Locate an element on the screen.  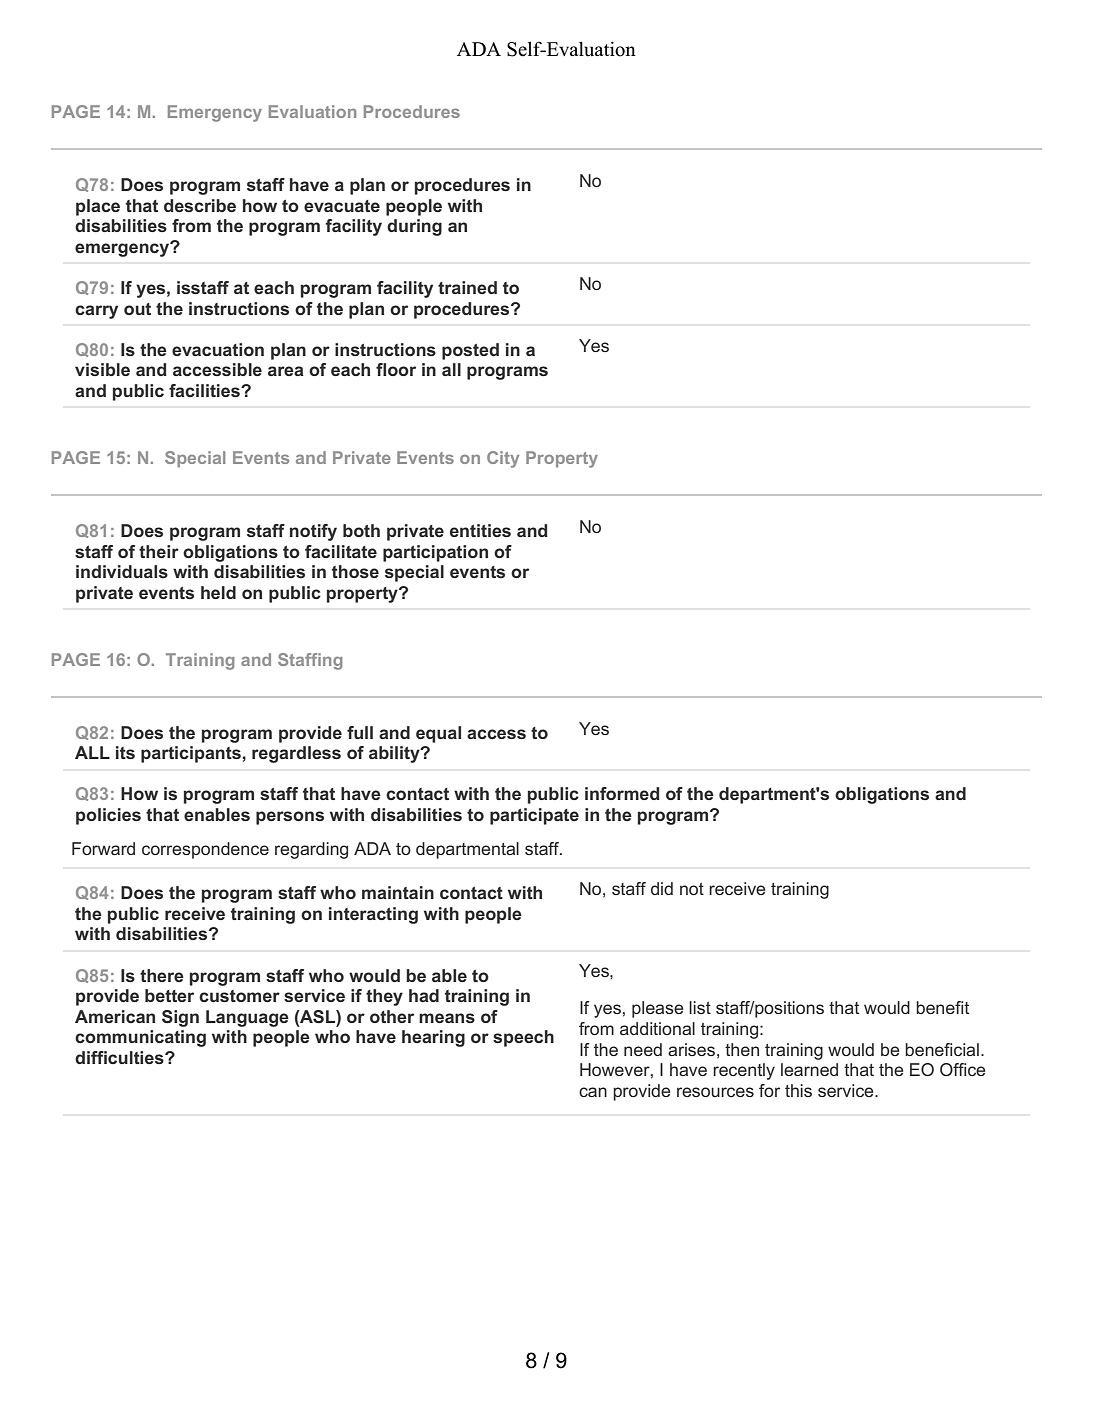
informed is located at coordinates (622, 793).
